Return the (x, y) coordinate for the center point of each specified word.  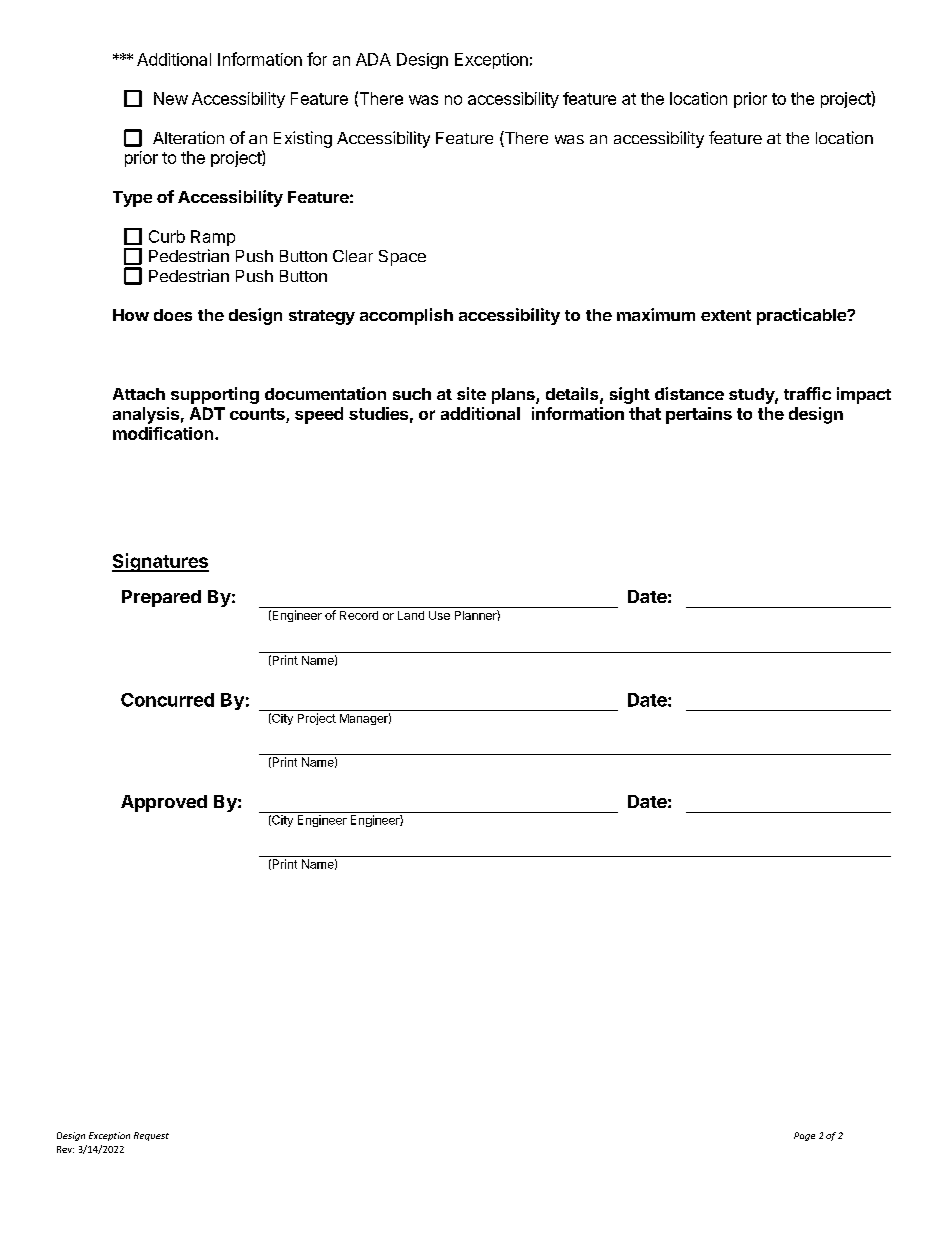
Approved (164, 803)
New (171, 98)
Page (804, 1136)
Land (411, 615)
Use (439, 615)
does (173, 315)
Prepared (161, 598)
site (471, 393)
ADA (373, 59)
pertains (699, 415)
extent (726, 315)
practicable (802, 316)
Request (151, 1136)
